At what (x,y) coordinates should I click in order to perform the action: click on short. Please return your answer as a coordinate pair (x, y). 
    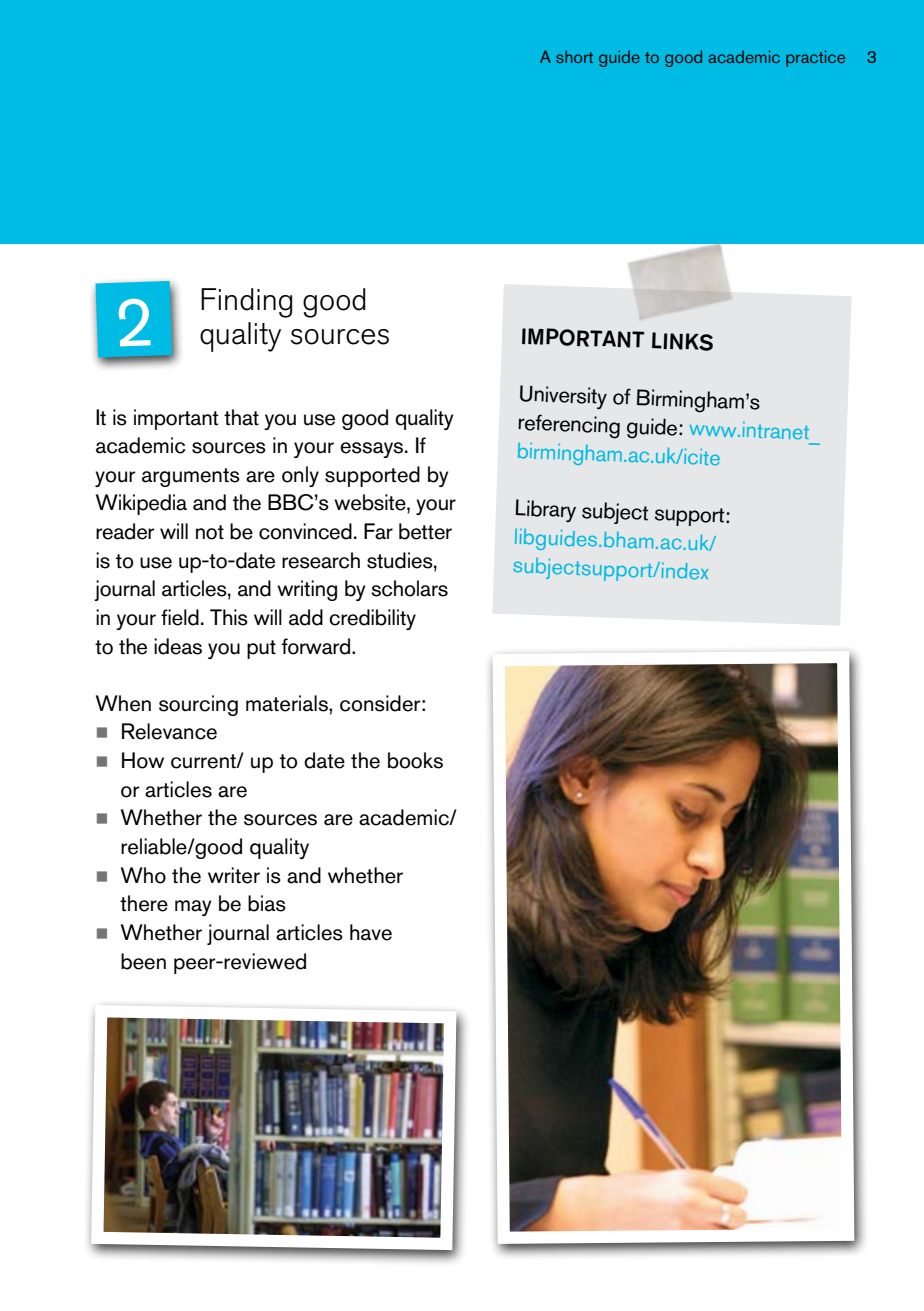
    Looking at the image, I should click on (574, 56).
